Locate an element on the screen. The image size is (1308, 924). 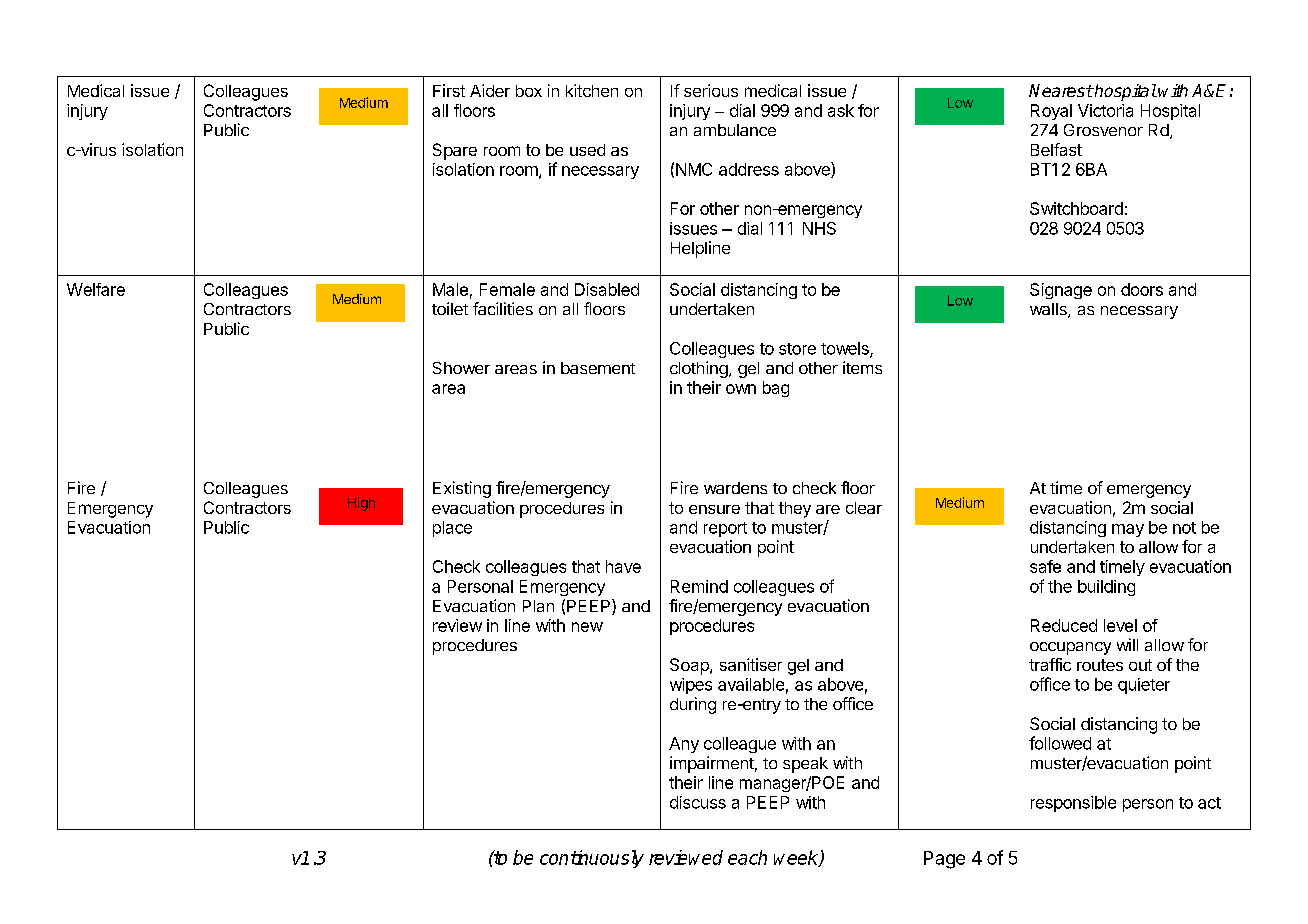
kitchen is located at coordinates (592, 90).
